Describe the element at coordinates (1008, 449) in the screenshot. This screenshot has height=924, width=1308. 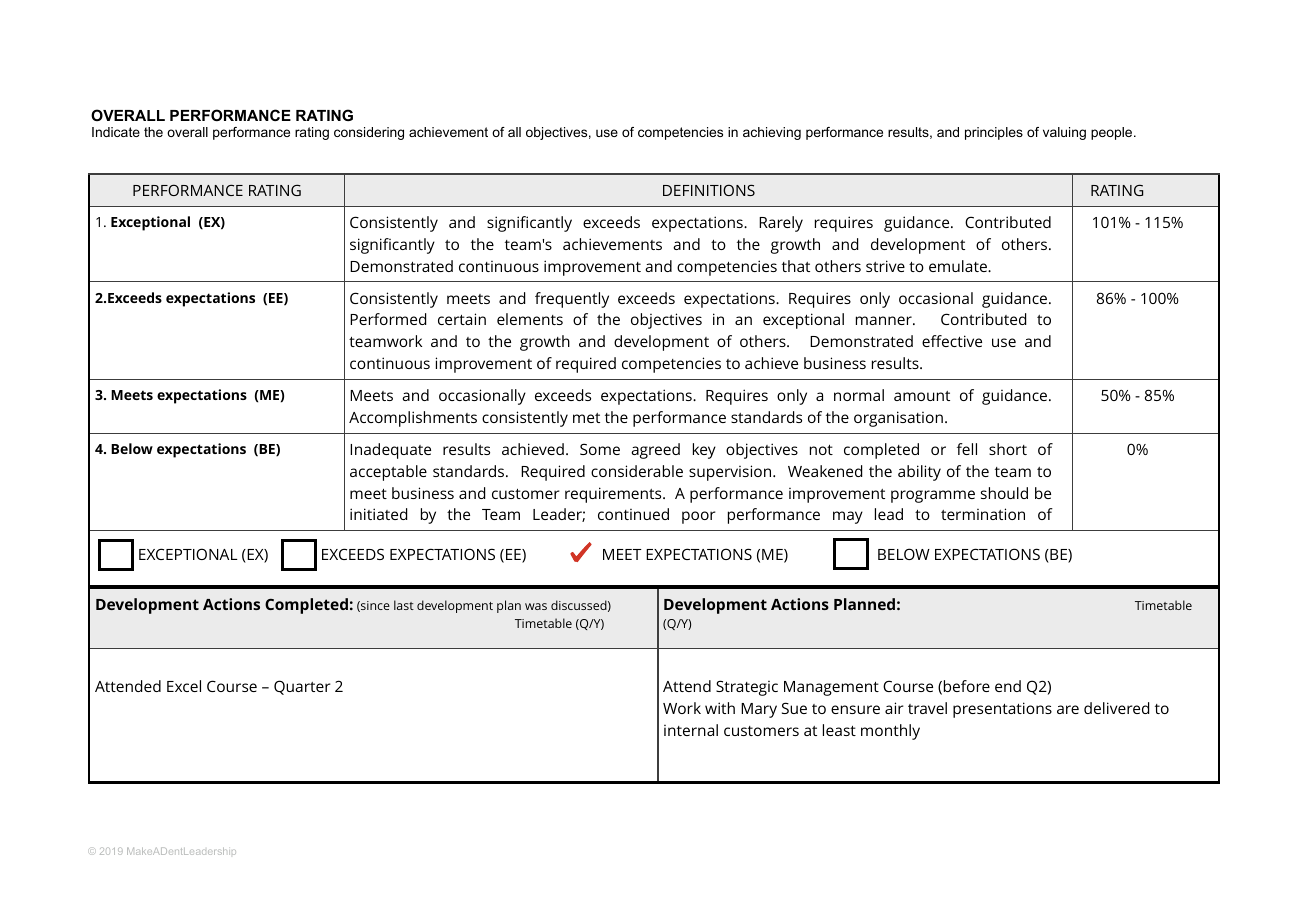
I see `short` at that location.
